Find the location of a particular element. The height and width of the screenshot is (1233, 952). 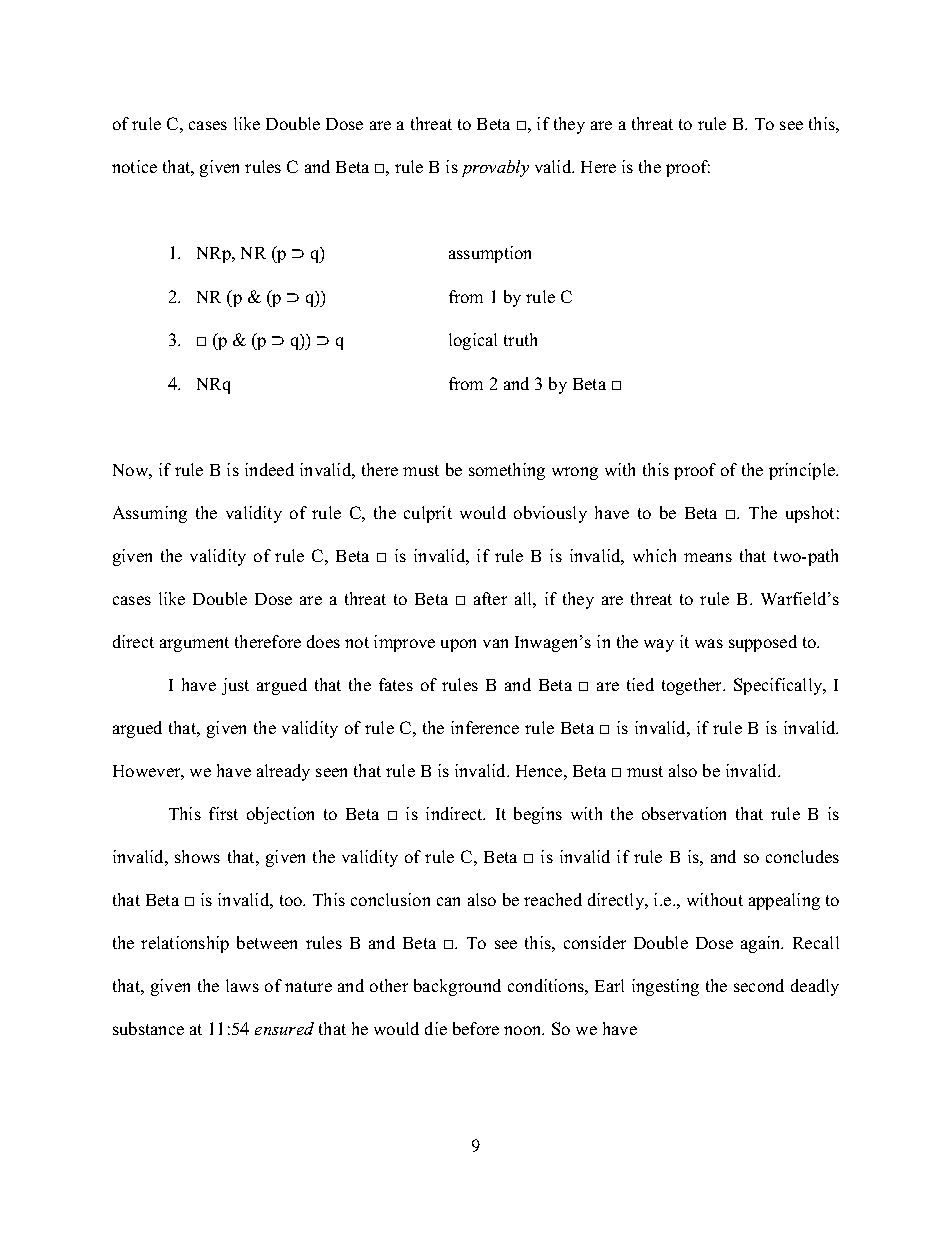

first is located at coordinates (223, 813).
